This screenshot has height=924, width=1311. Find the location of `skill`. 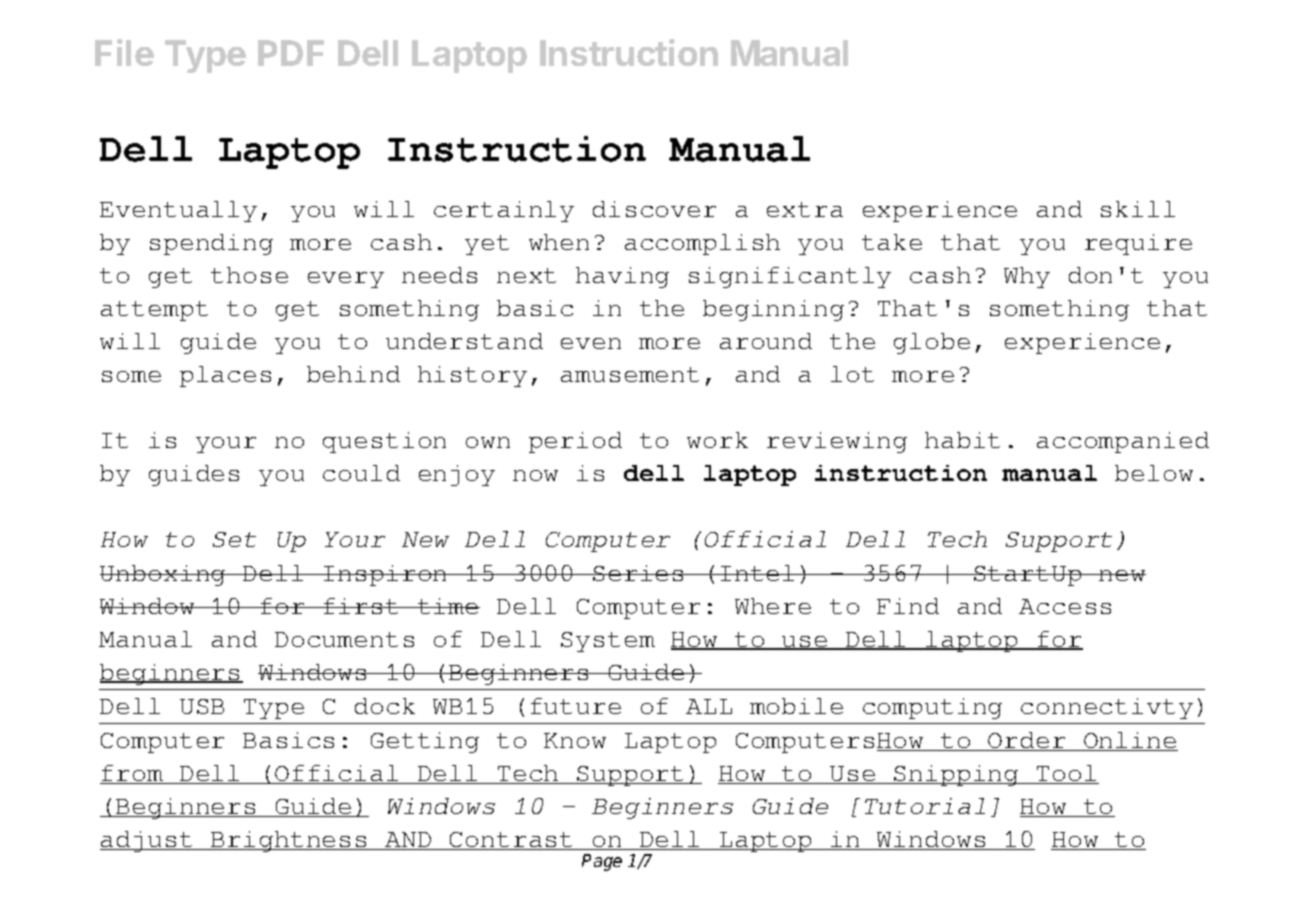

skill is located at coordinates (1138, 209).
